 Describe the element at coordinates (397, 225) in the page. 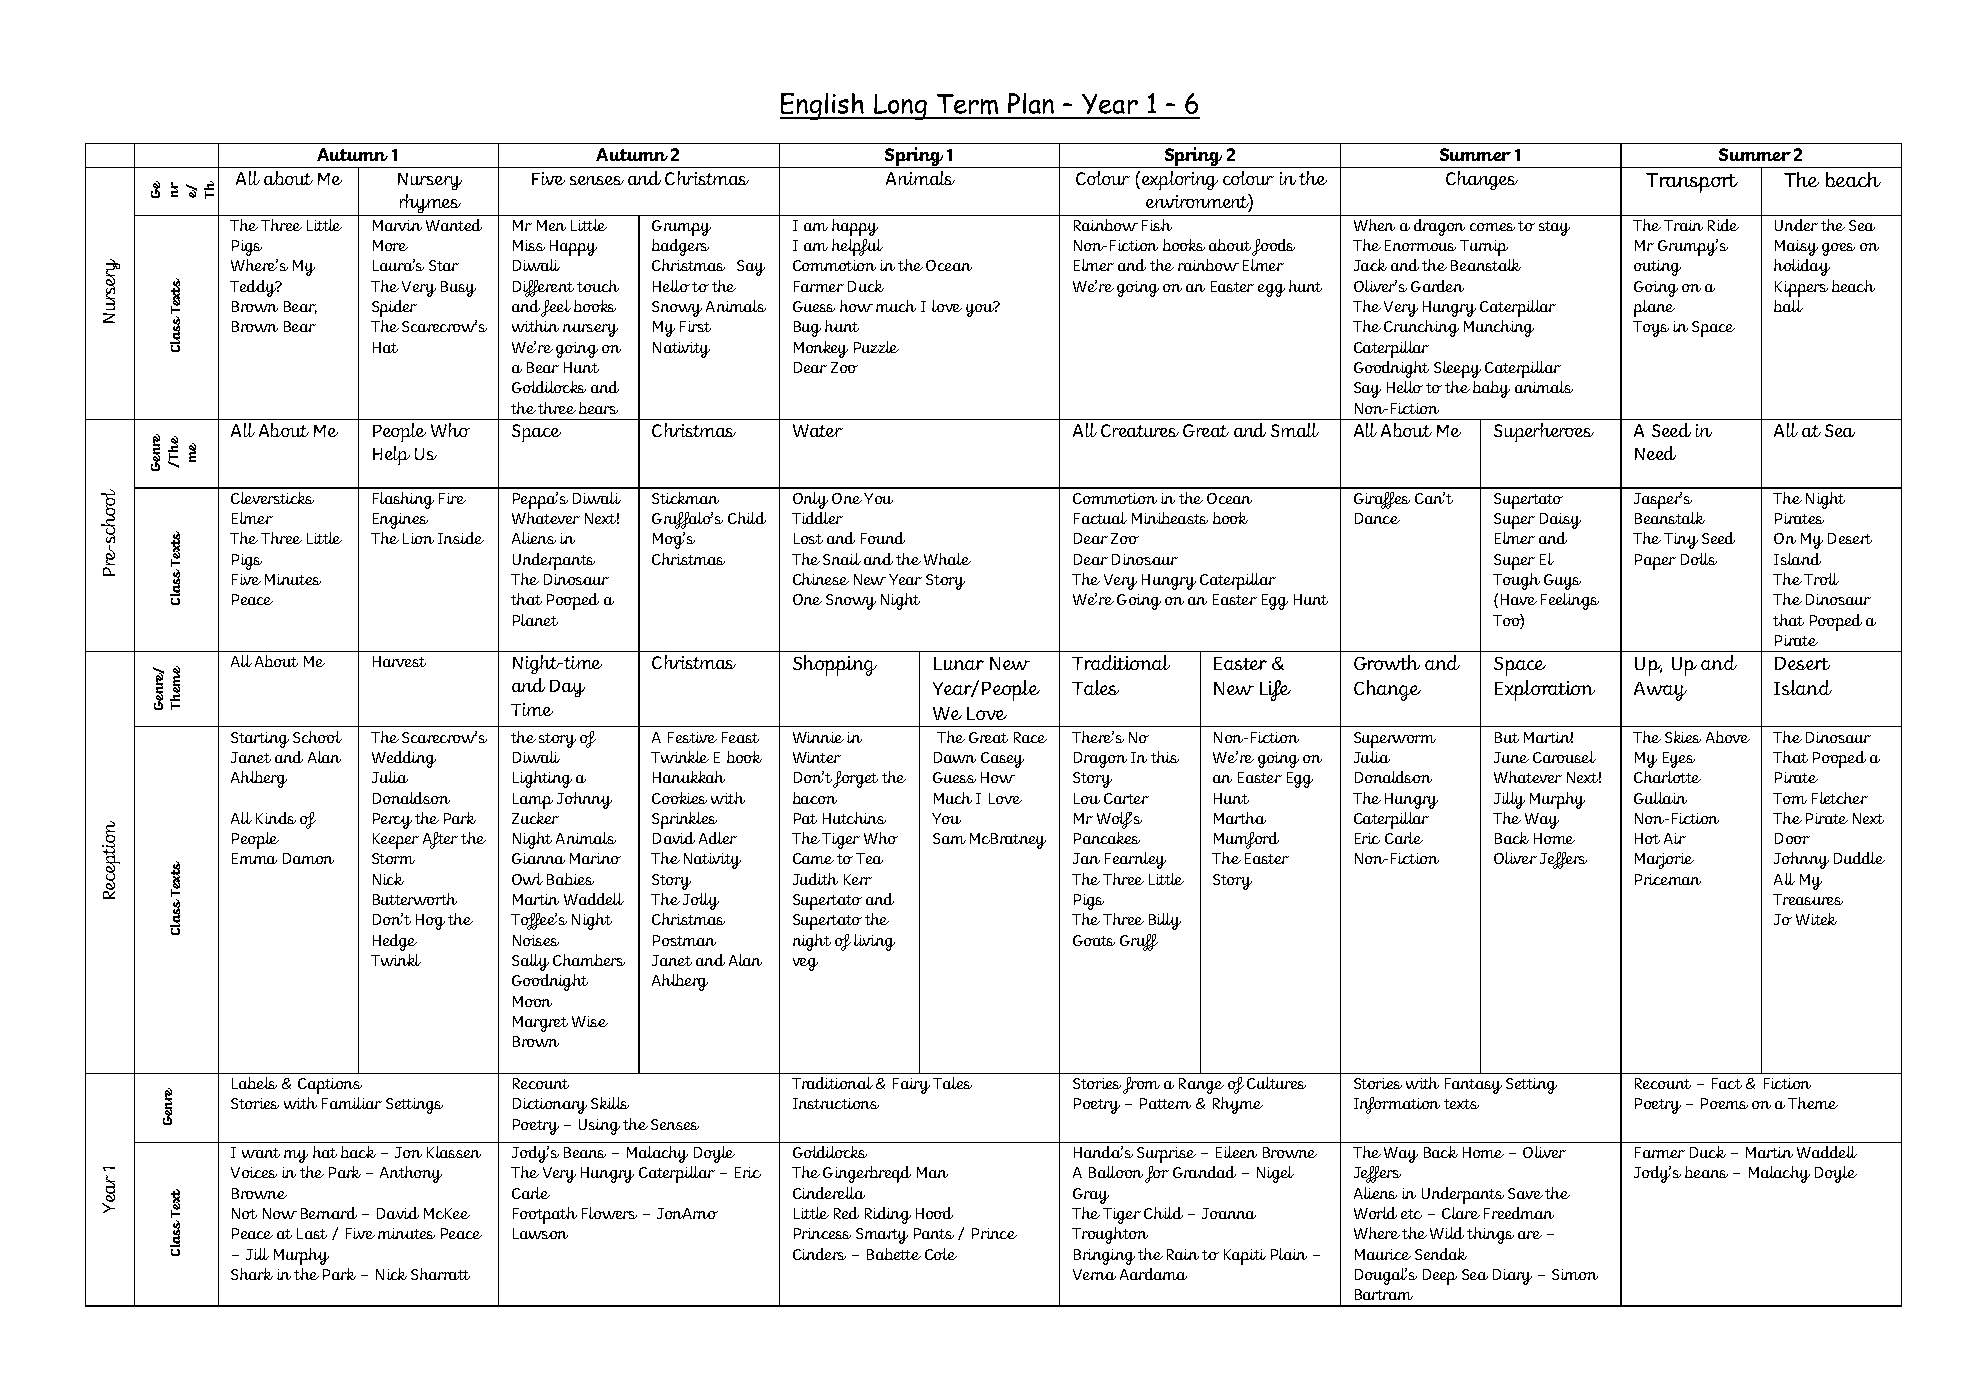

I see `Marvin` at that location.
